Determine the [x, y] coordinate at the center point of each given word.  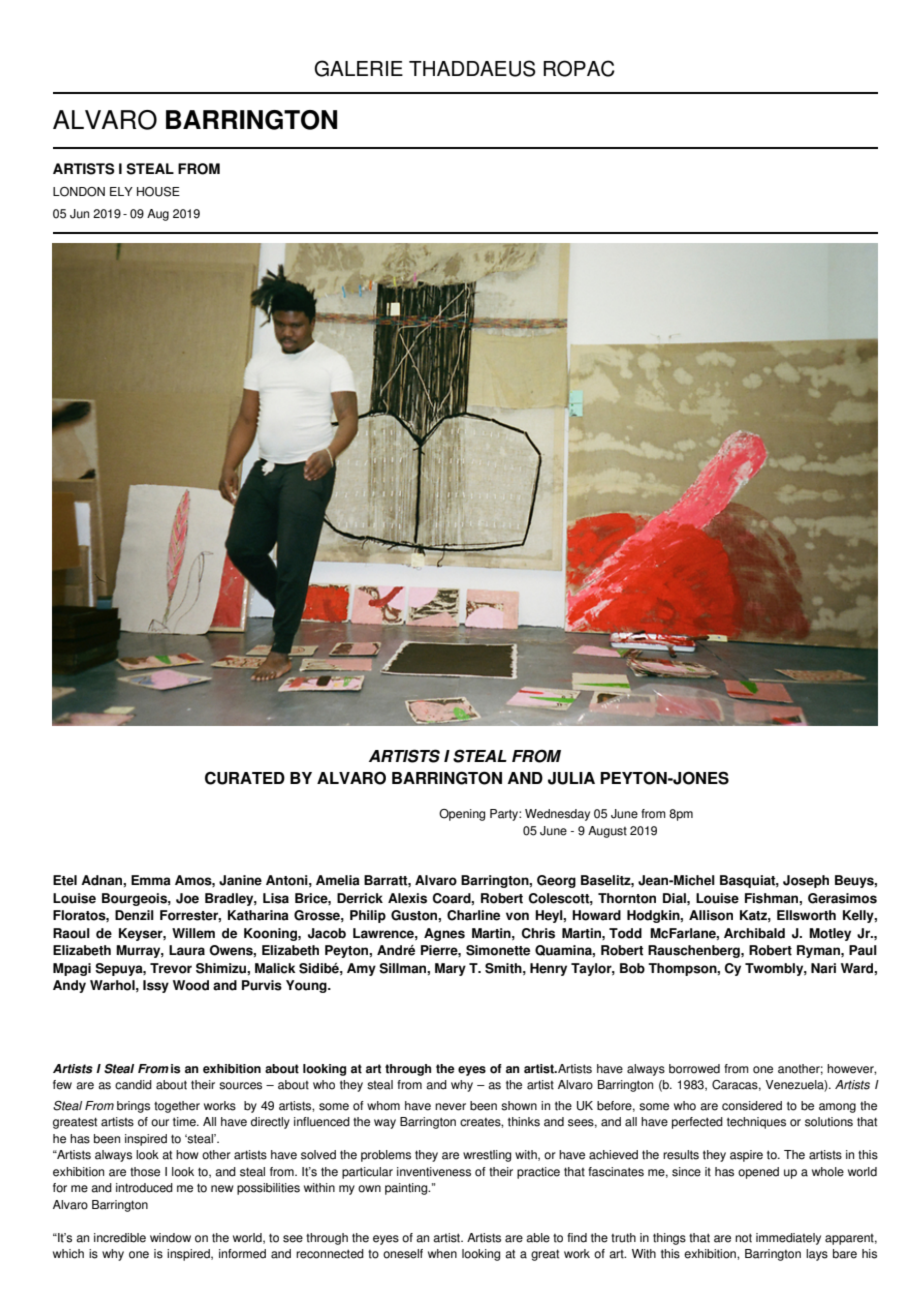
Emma [151, 880]
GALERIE [358, 68]
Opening [462, 815]
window [170, 1238]
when [442, 1254]
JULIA [571, 778]
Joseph [806, 881]
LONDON [79, 192]
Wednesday [557, 815]
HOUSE [158, 192]
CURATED [245, 778]
